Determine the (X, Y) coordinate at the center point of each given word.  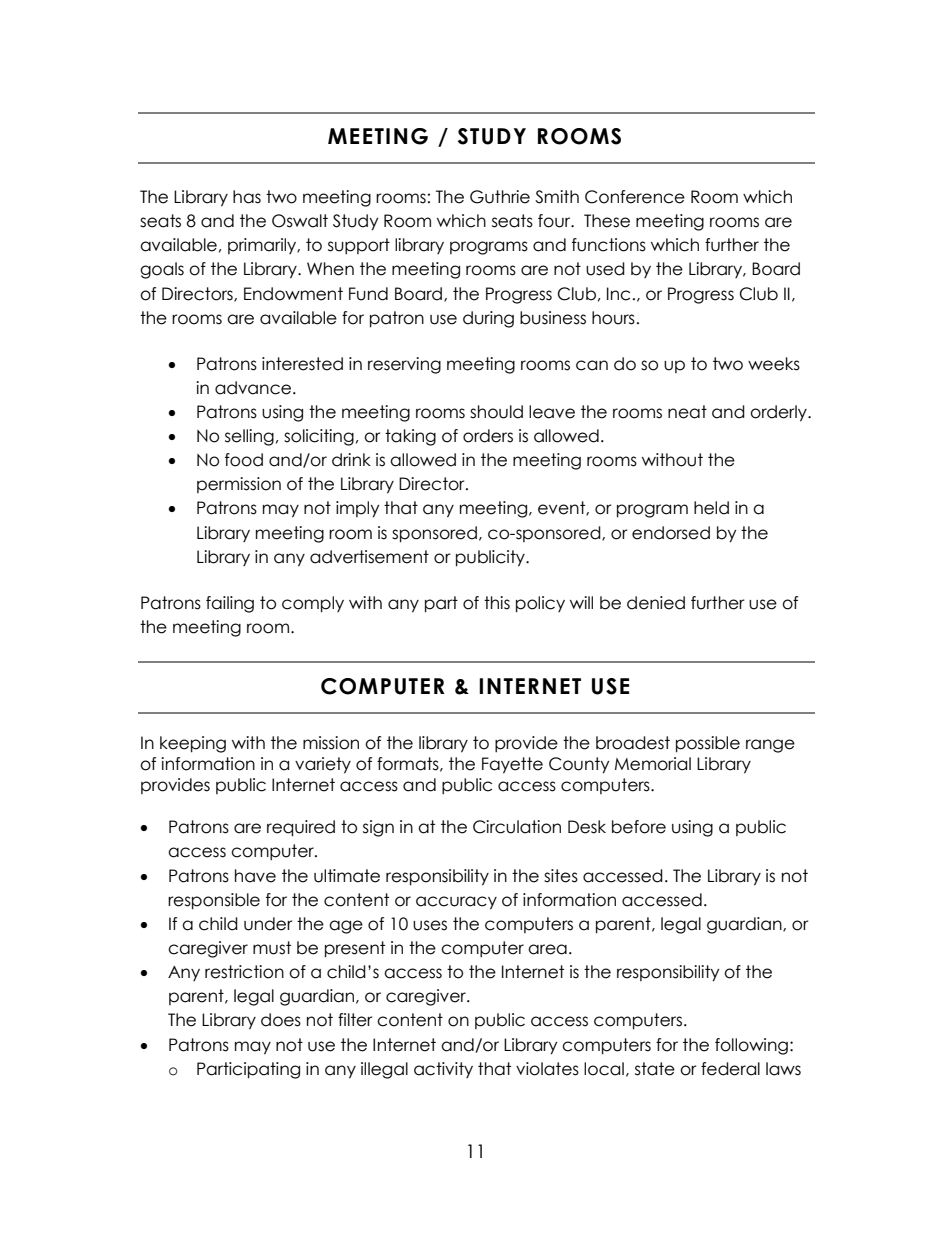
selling (249, 437)
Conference (635, 197)
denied (656, 603)
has (247, 197)
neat (687, 412)
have (255, 876)
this (497, 603)
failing (230, 604)
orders (488, 436)
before (639, 827)
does (281, 1020)
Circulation (517, 827)
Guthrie (500, 197)
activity (443, 1070)
